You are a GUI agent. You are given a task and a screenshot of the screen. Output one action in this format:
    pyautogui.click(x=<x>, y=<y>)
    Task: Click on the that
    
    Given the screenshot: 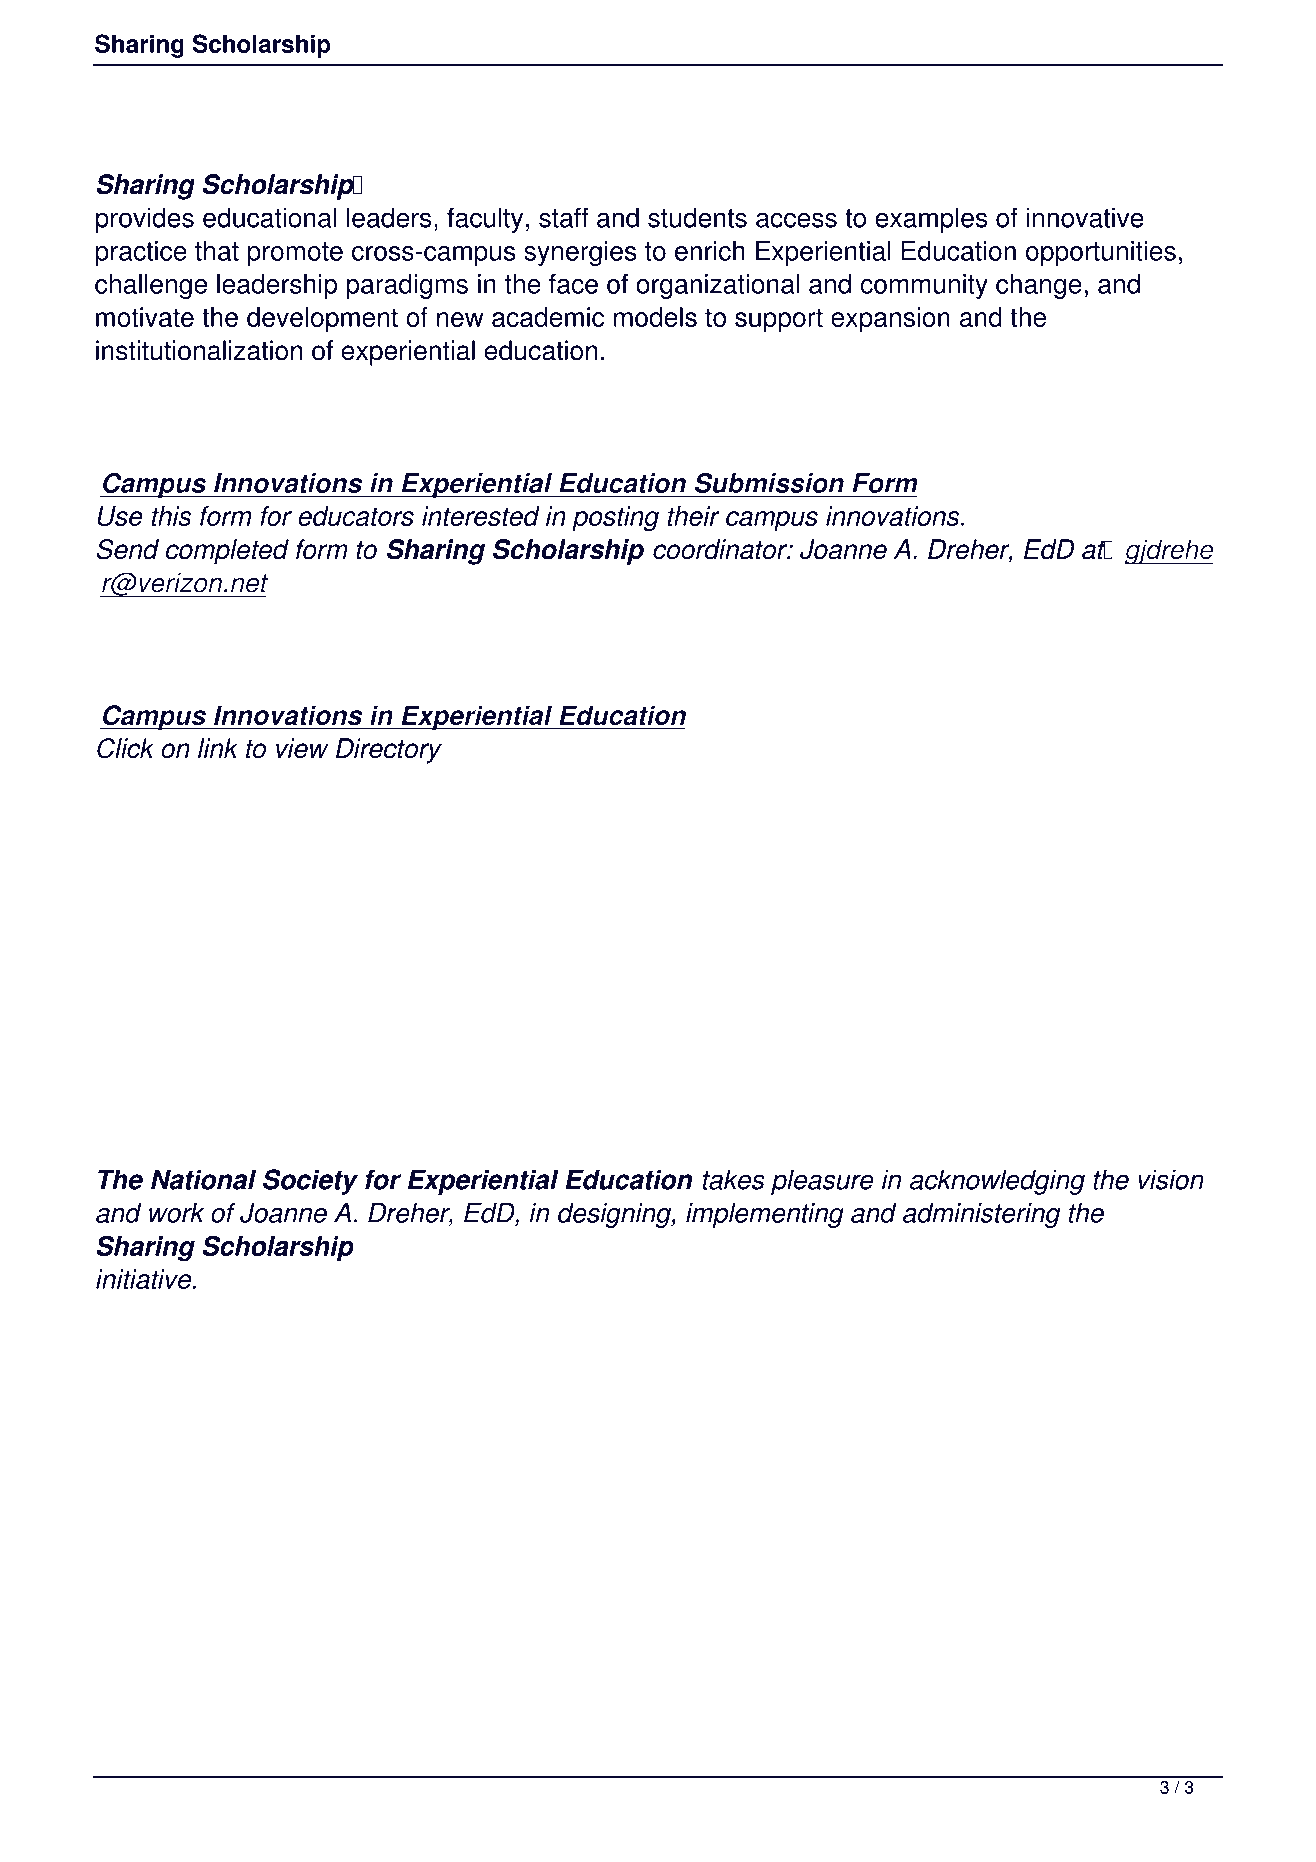 What is the action you would take?
    pyautogui.click(x=217, y=251)
